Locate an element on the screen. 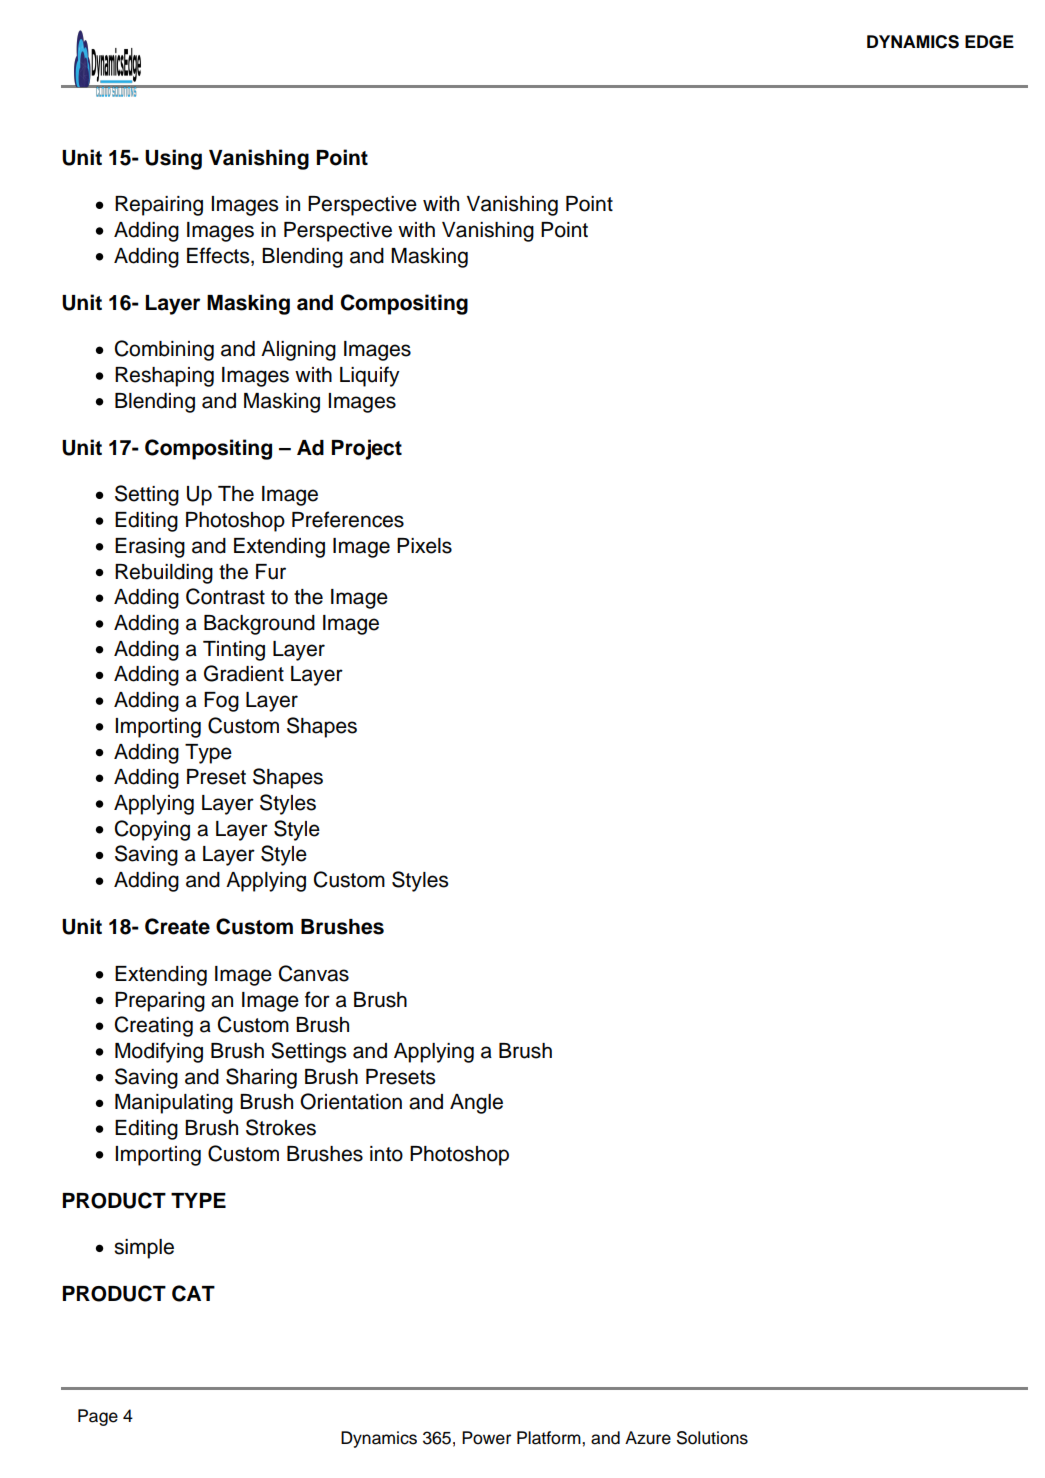 Image resolution: width=1045 pixels, height=1478 pixels. Pixels is located at coordinates (424, 546).
